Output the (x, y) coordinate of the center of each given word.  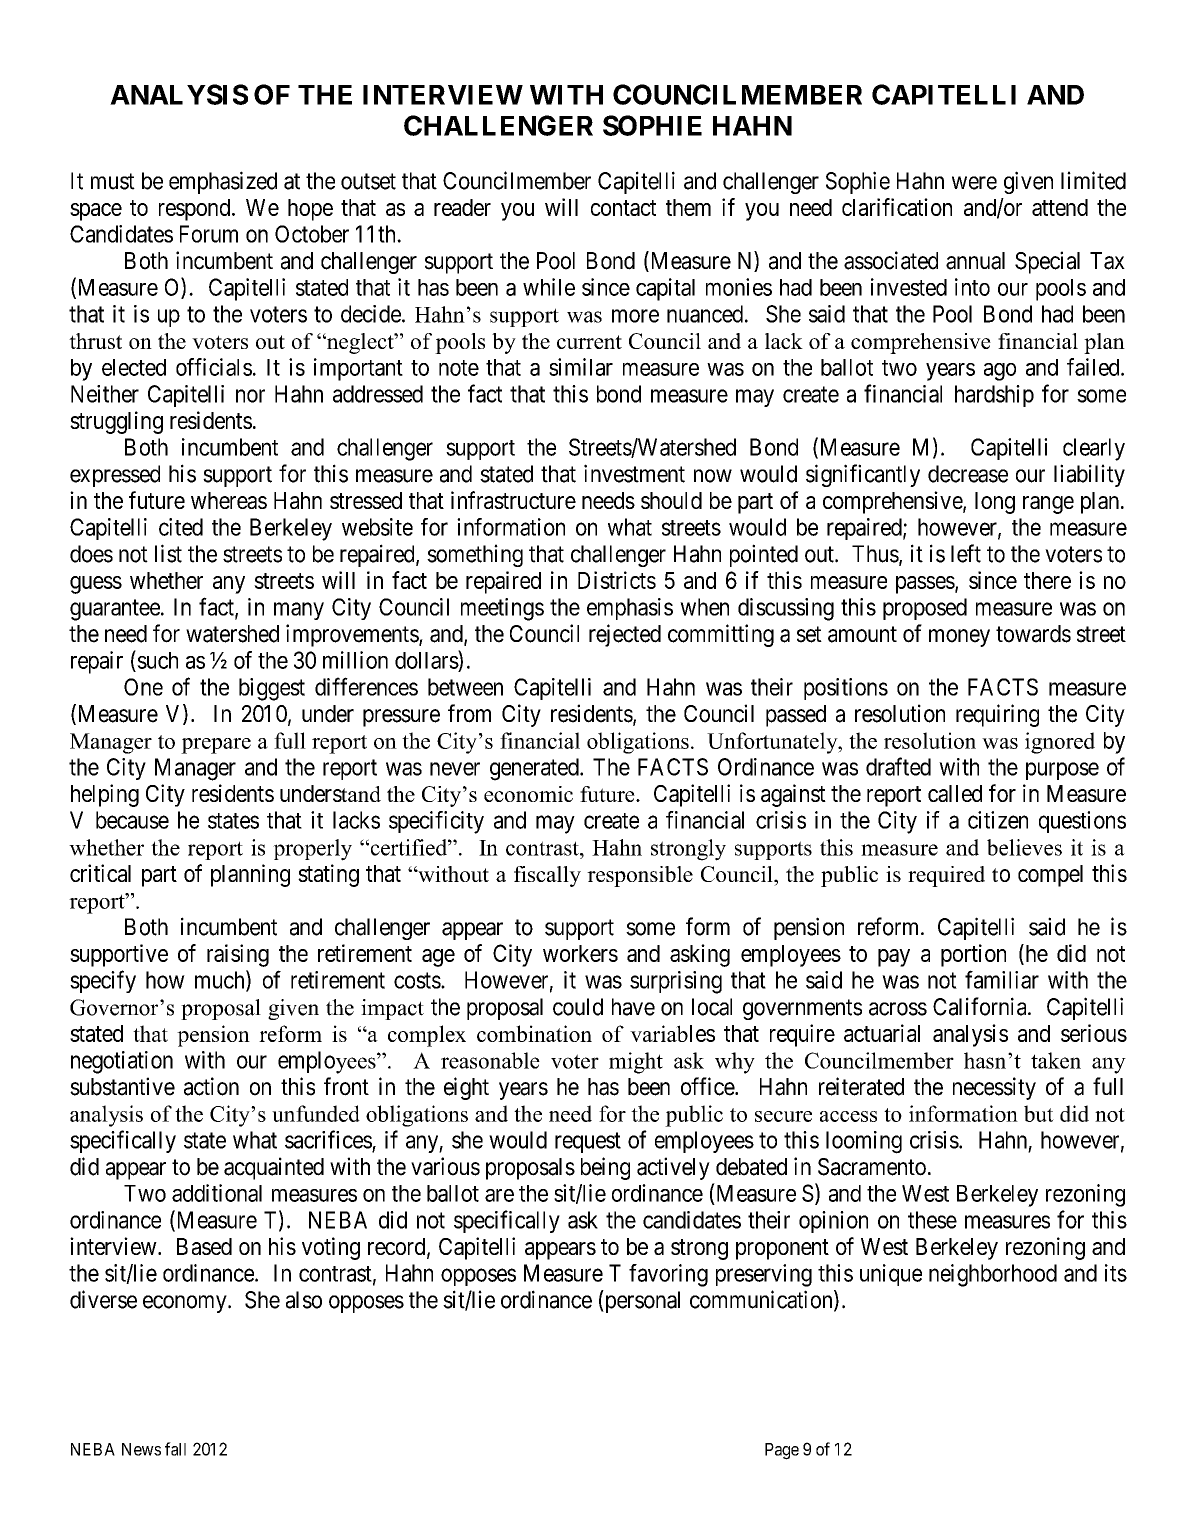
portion (973, 955)
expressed (115, 476)
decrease (968, 474)
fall (175, 1449)
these (932, 1220)
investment (634, 473)
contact (623, 208)
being (605, 1168)
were (974, 183)
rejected (625, 635)
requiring (997, 715)
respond (196, 210)
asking (700, 955)
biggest (272, 689)
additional (217, 1193)
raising (238, 955)
